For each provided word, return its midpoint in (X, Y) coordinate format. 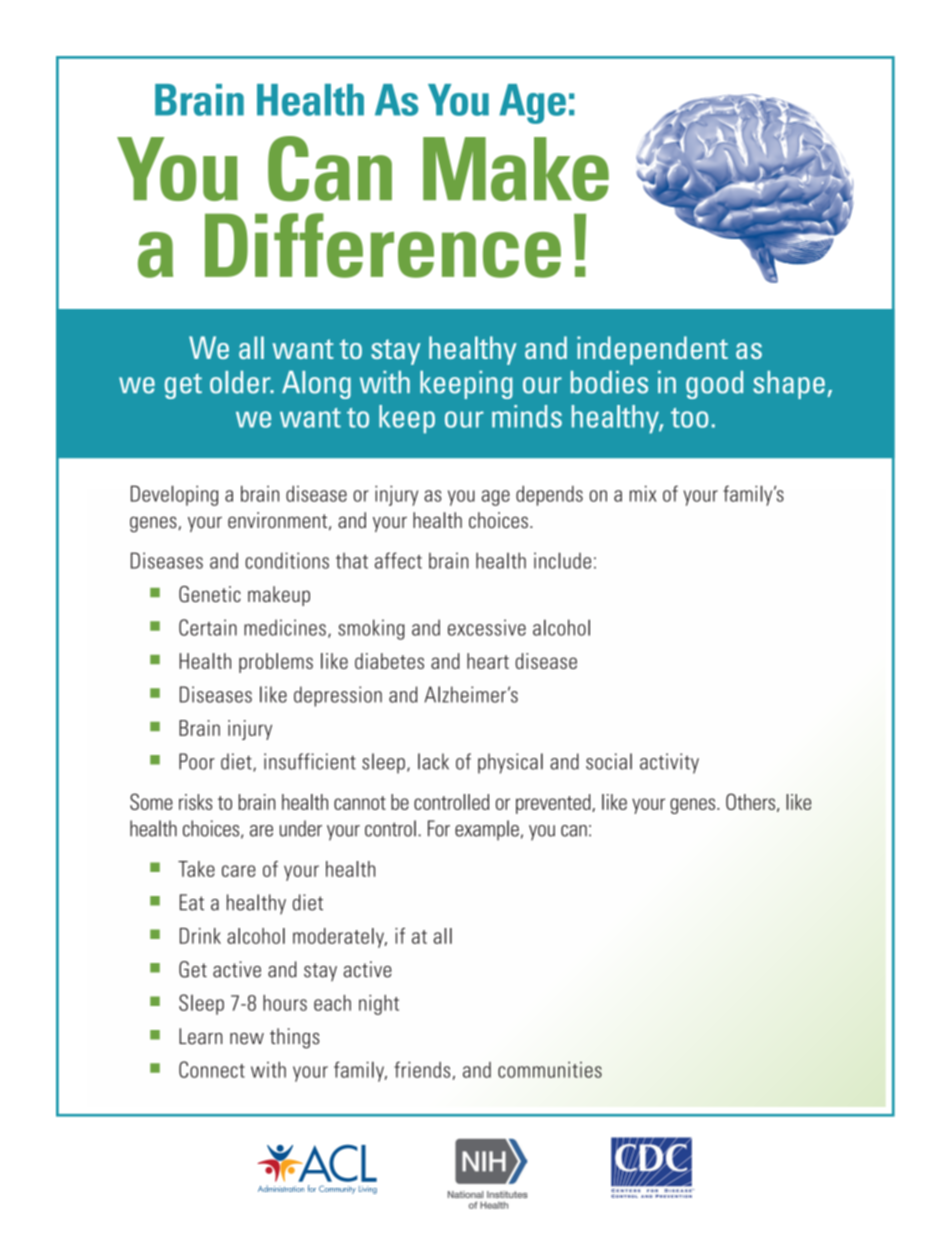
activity (669, 763)
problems (276, 663)
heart (488, 661)
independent (652, 350)
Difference (383, 245)
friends (422, 1069)
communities (550, 1070)
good (714, 385)
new (247, 1039)
